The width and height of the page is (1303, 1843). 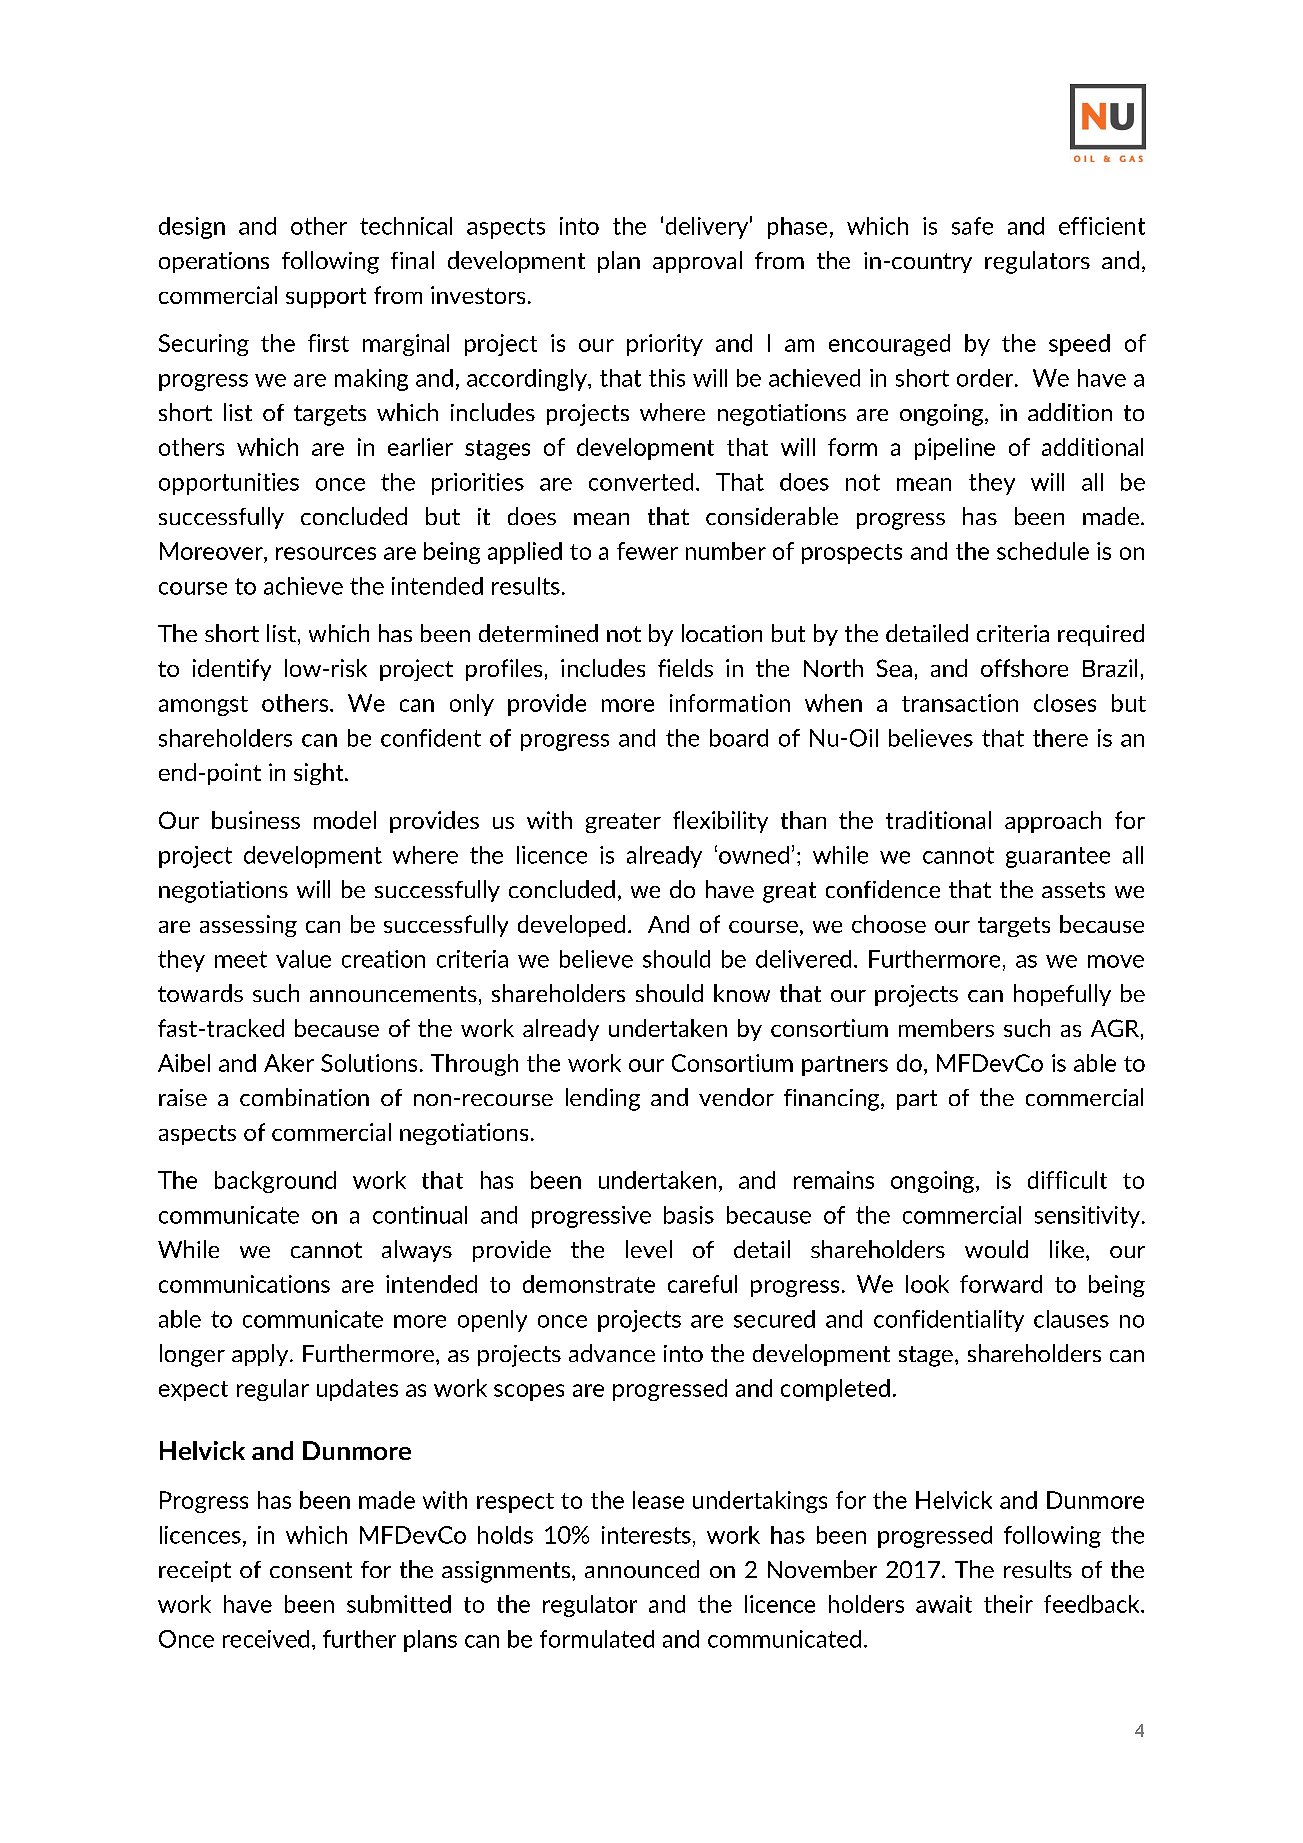 I want to click on safe, so click(x=972, y=226).
